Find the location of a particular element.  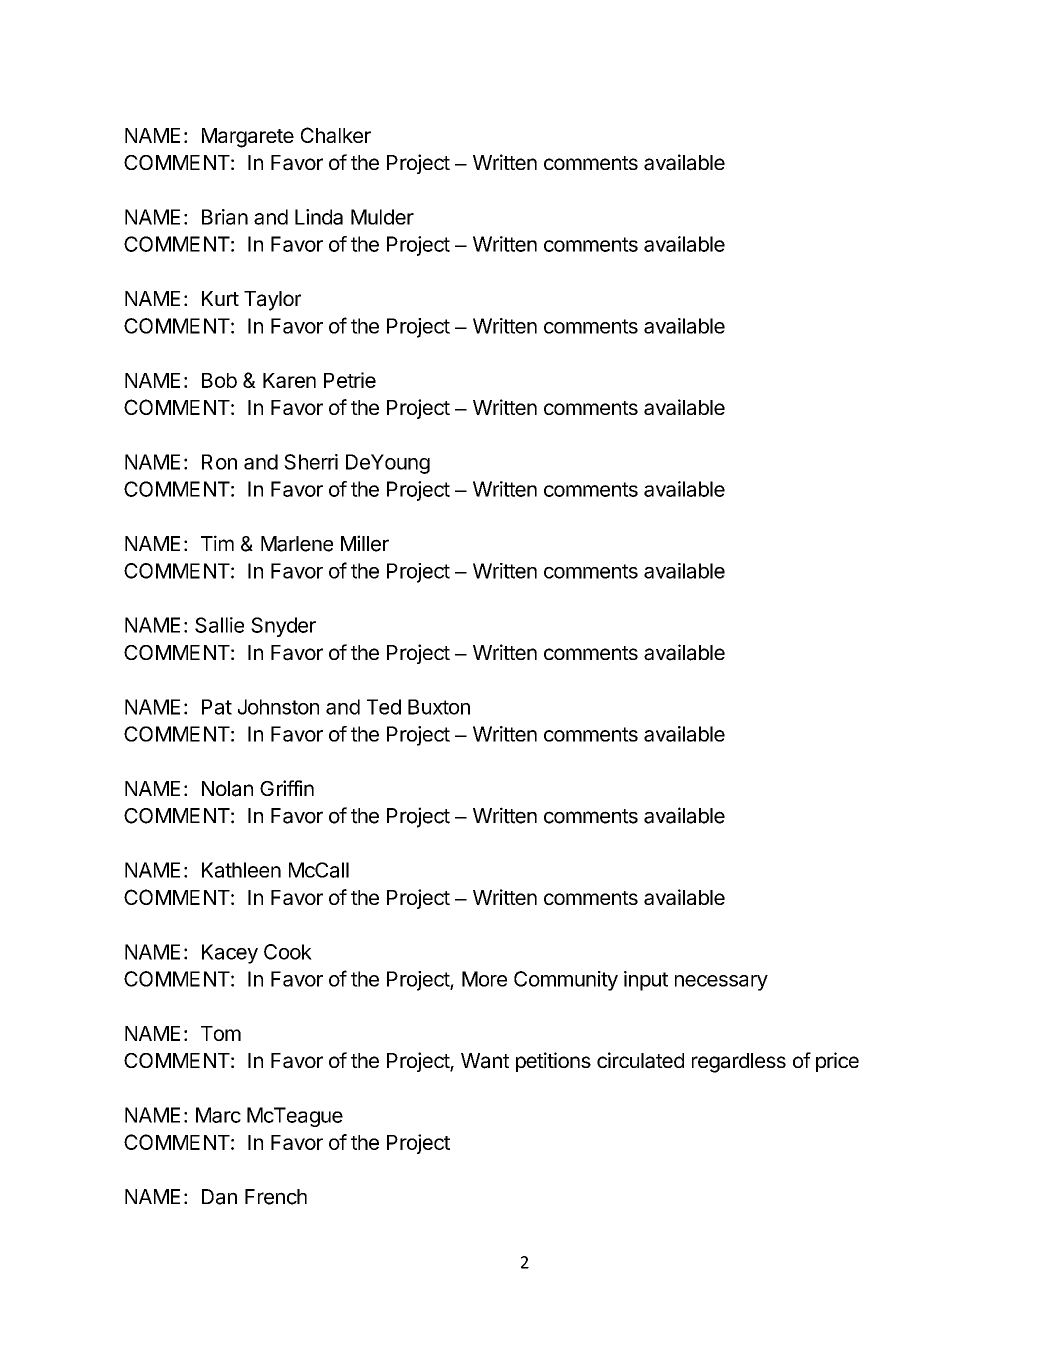

Community is located at coordinates (566, 981).
